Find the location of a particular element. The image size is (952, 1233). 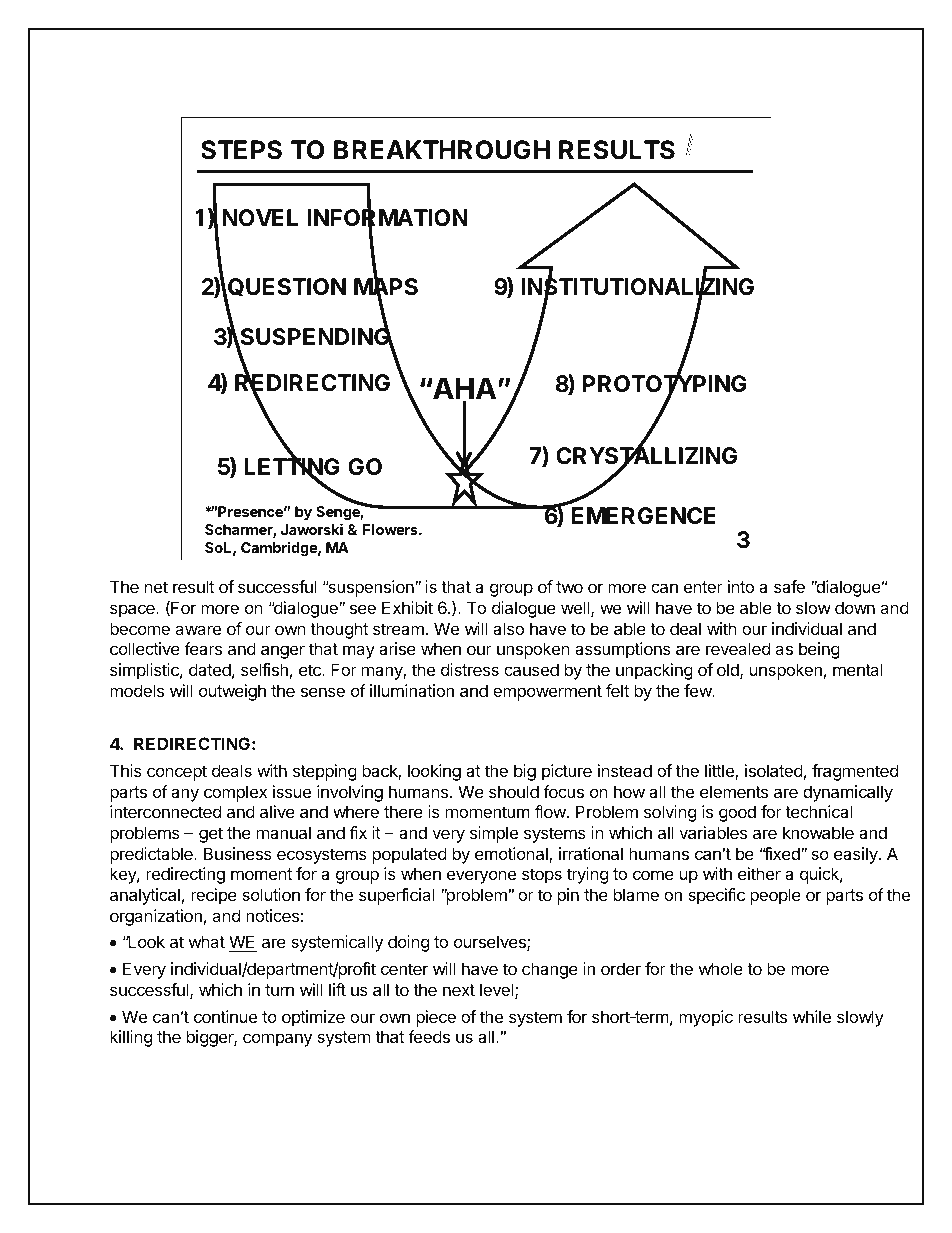

outweigh is located at coordinates (232, 692).
